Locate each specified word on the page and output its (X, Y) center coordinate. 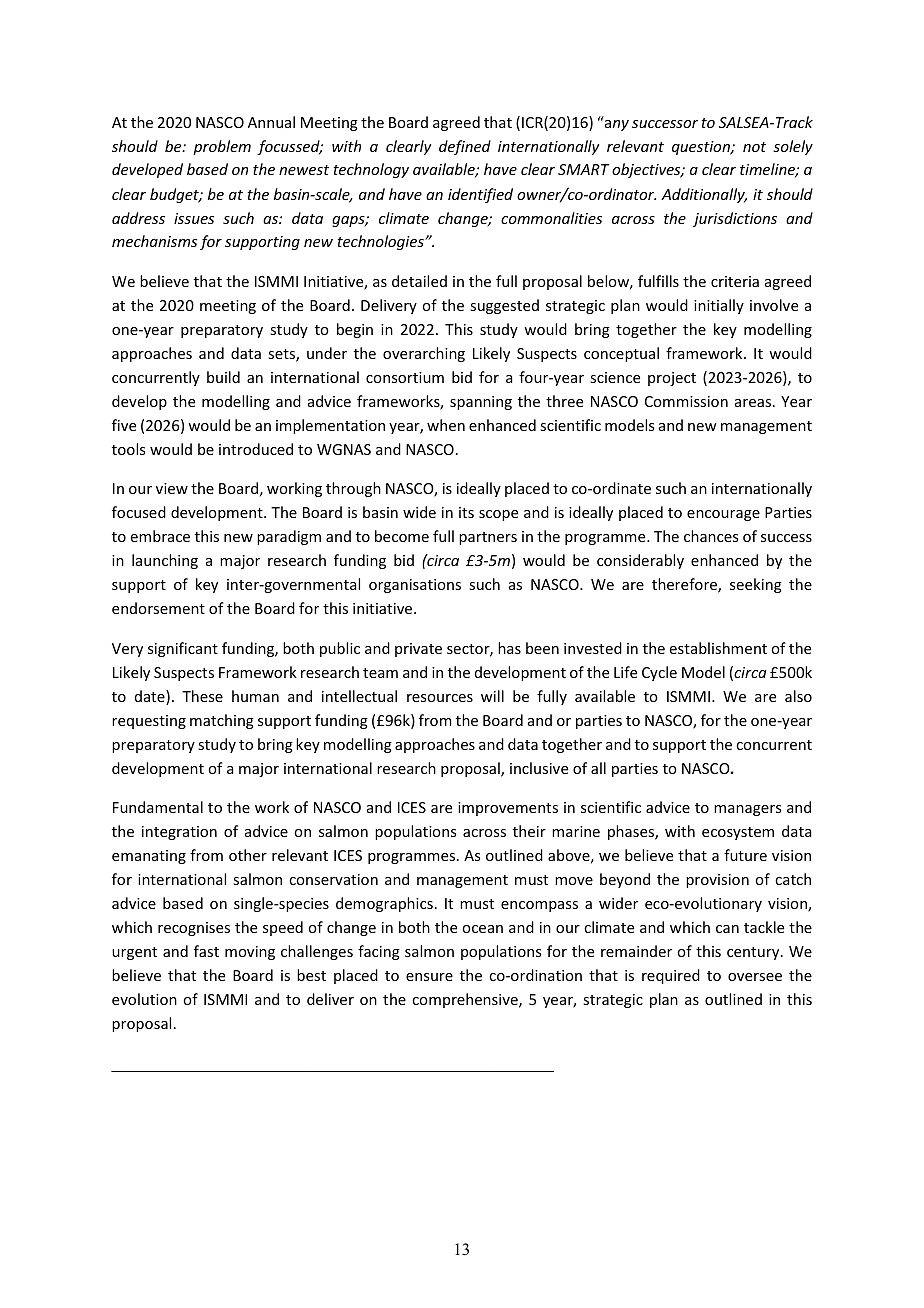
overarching (424, 354)
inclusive (539, 768)
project (672, 379)
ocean (482, 929)
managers (747, 810)
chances (711, 536)
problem (222, 147)
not (754, 147)
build (223, 377)
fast (206, 951)
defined (465, 147)
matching (222, 721)
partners (488, 538)
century (754, 953)
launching (165, 561)
